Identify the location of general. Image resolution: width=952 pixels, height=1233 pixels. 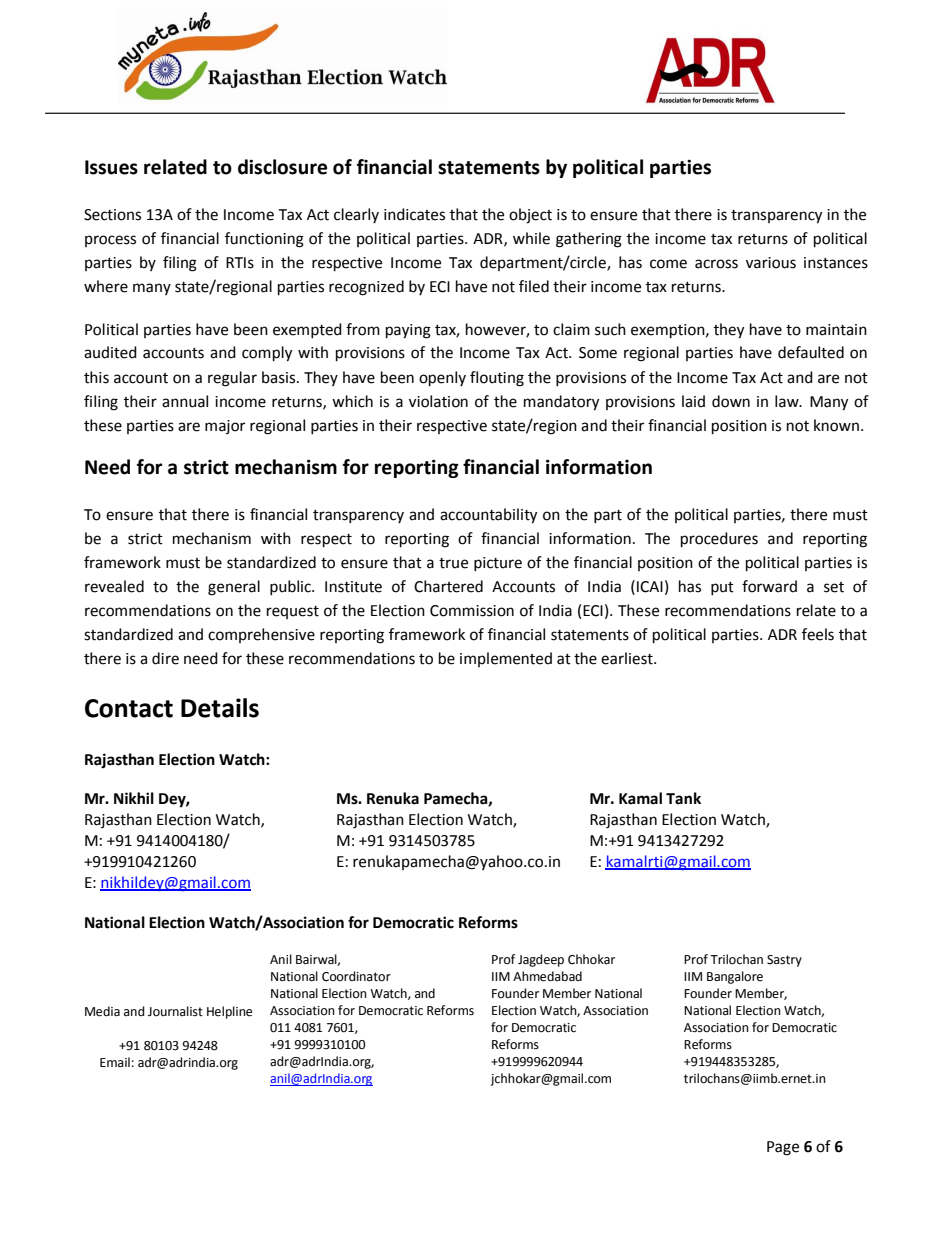
(234, 588).
